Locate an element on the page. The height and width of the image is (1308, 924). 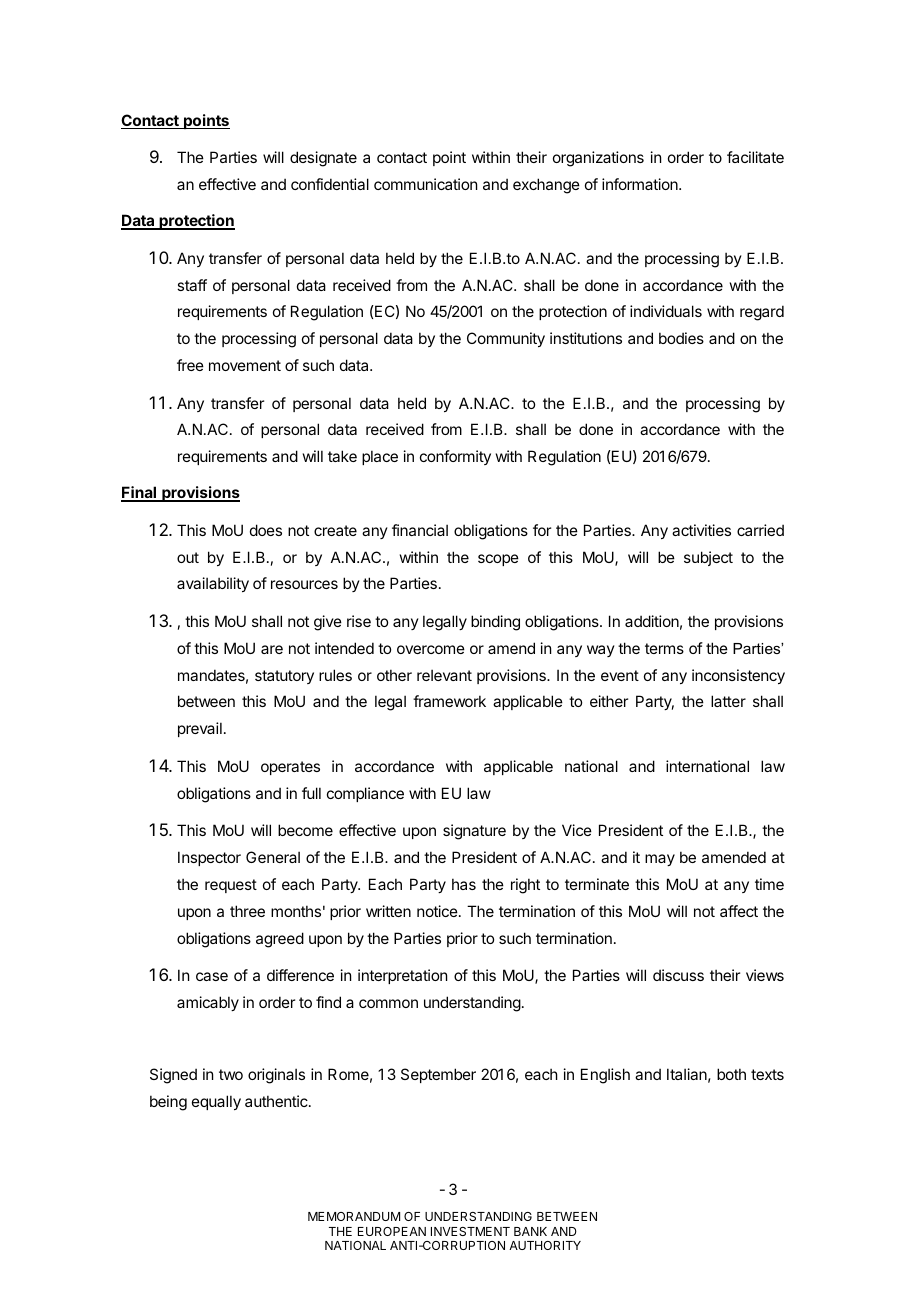
conformity is located at coordinates (455, 457).
